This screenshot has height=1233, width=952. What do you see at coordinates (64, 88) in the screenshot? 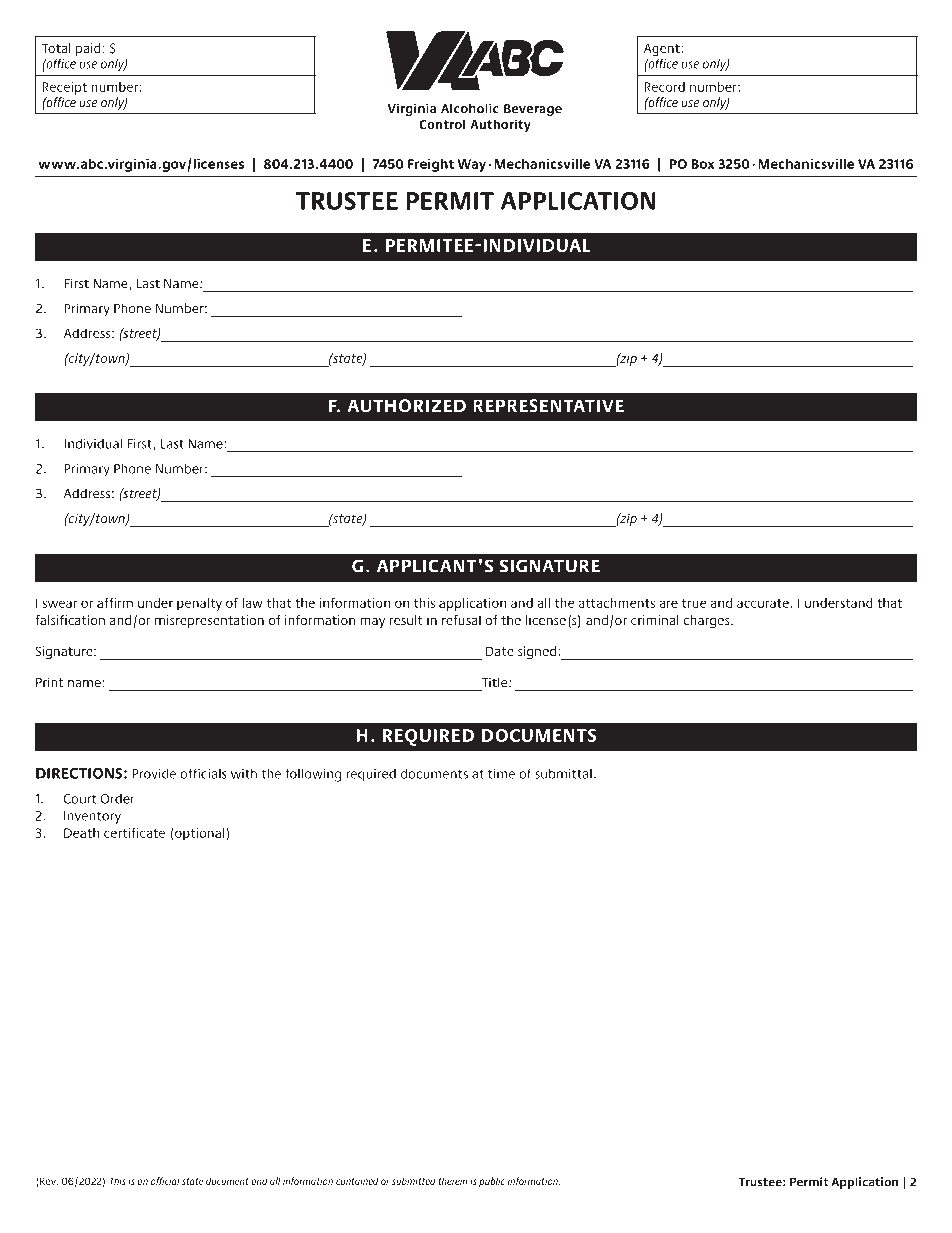
I see `Receipt` at bounding box center [64, 88].
